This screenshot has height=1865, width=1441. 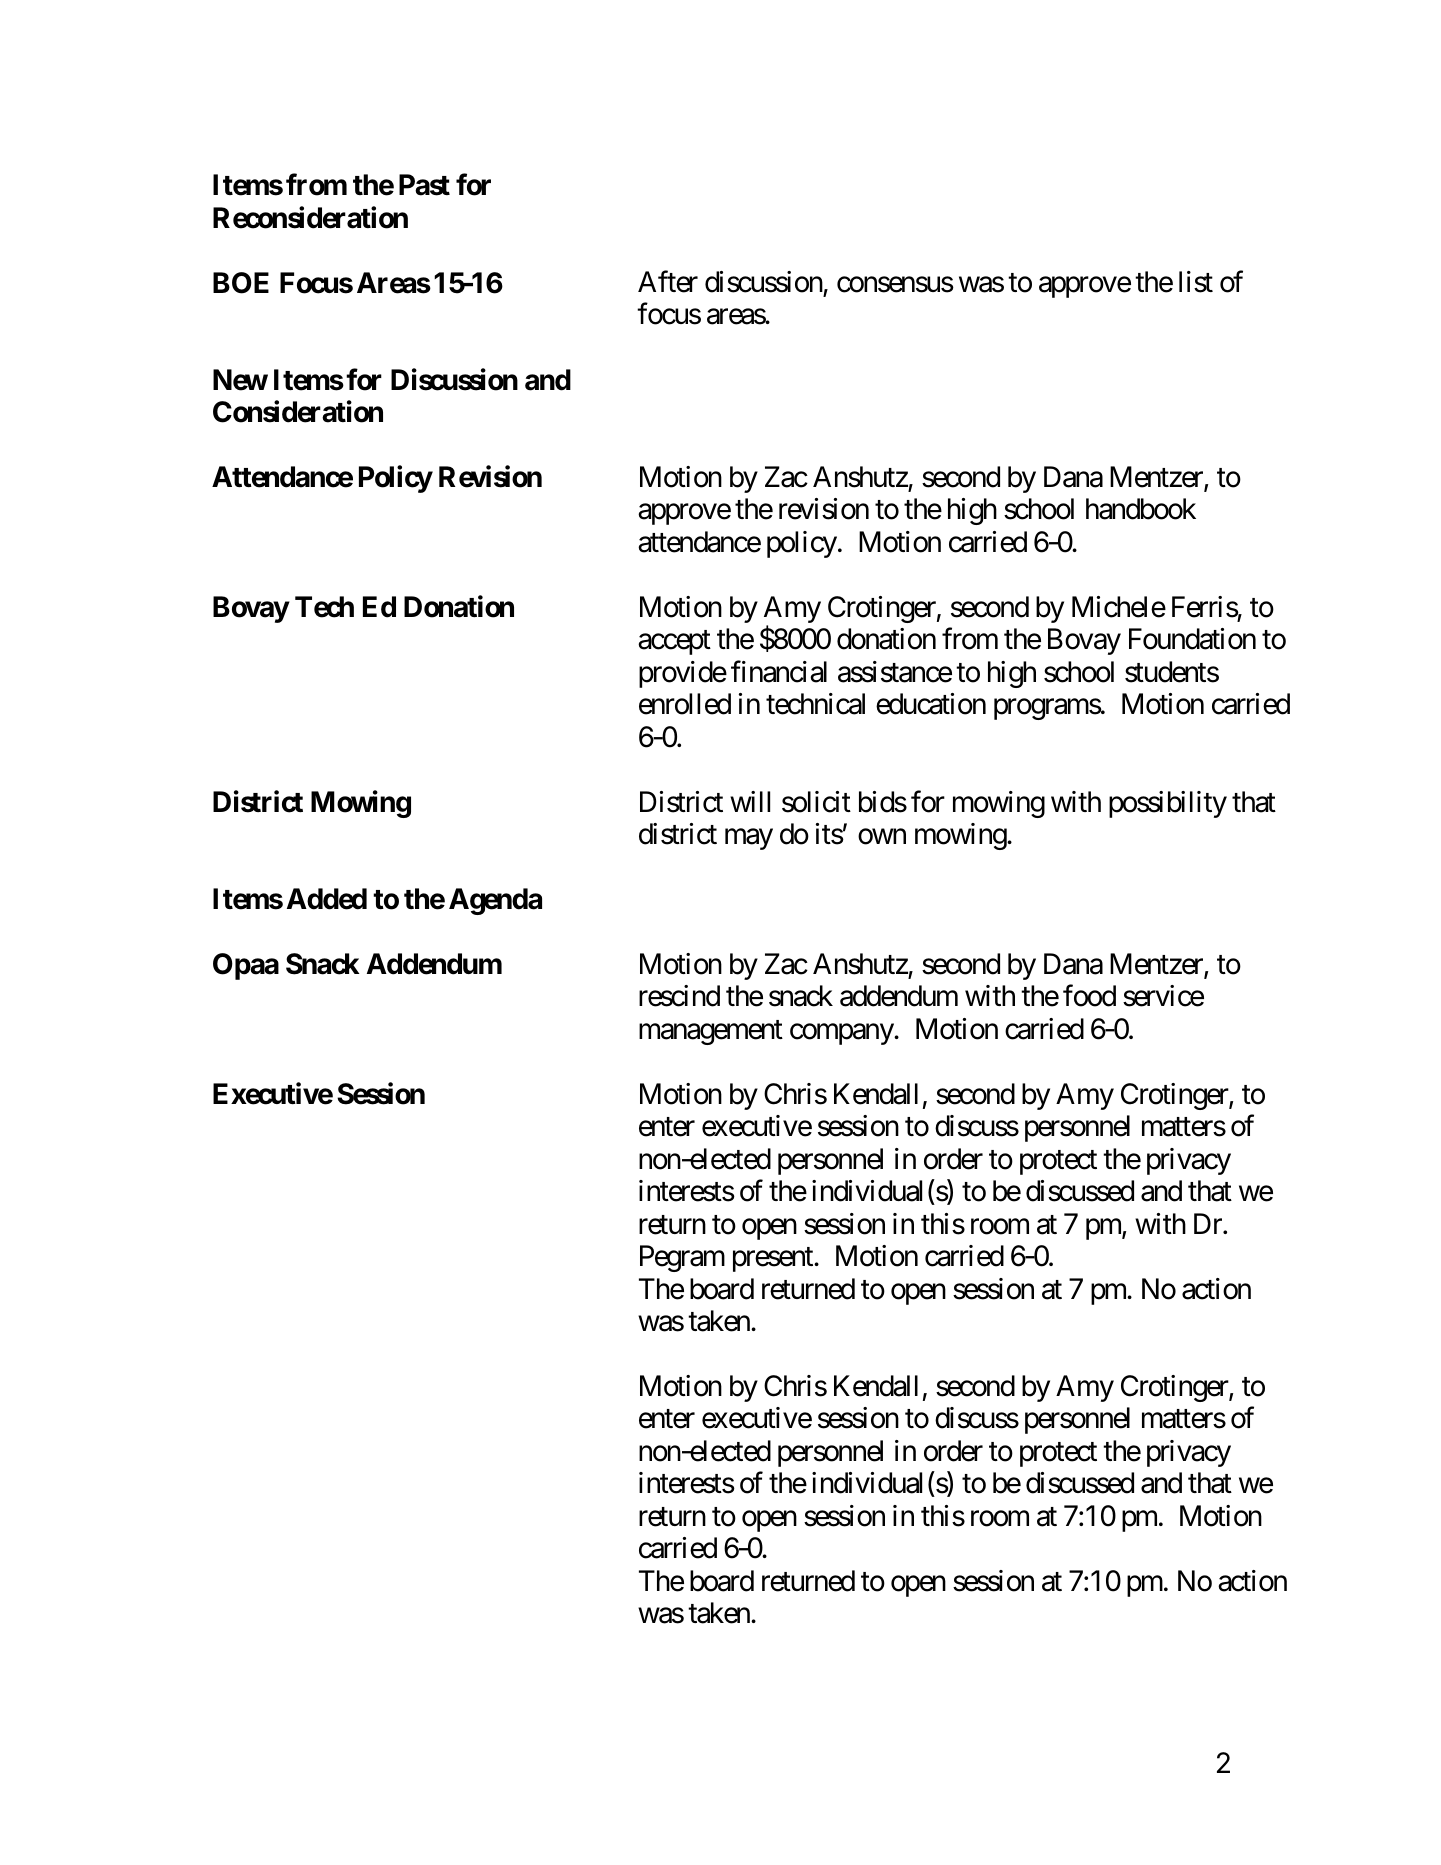 I want to click on list, so click(x=1196, y=282).
